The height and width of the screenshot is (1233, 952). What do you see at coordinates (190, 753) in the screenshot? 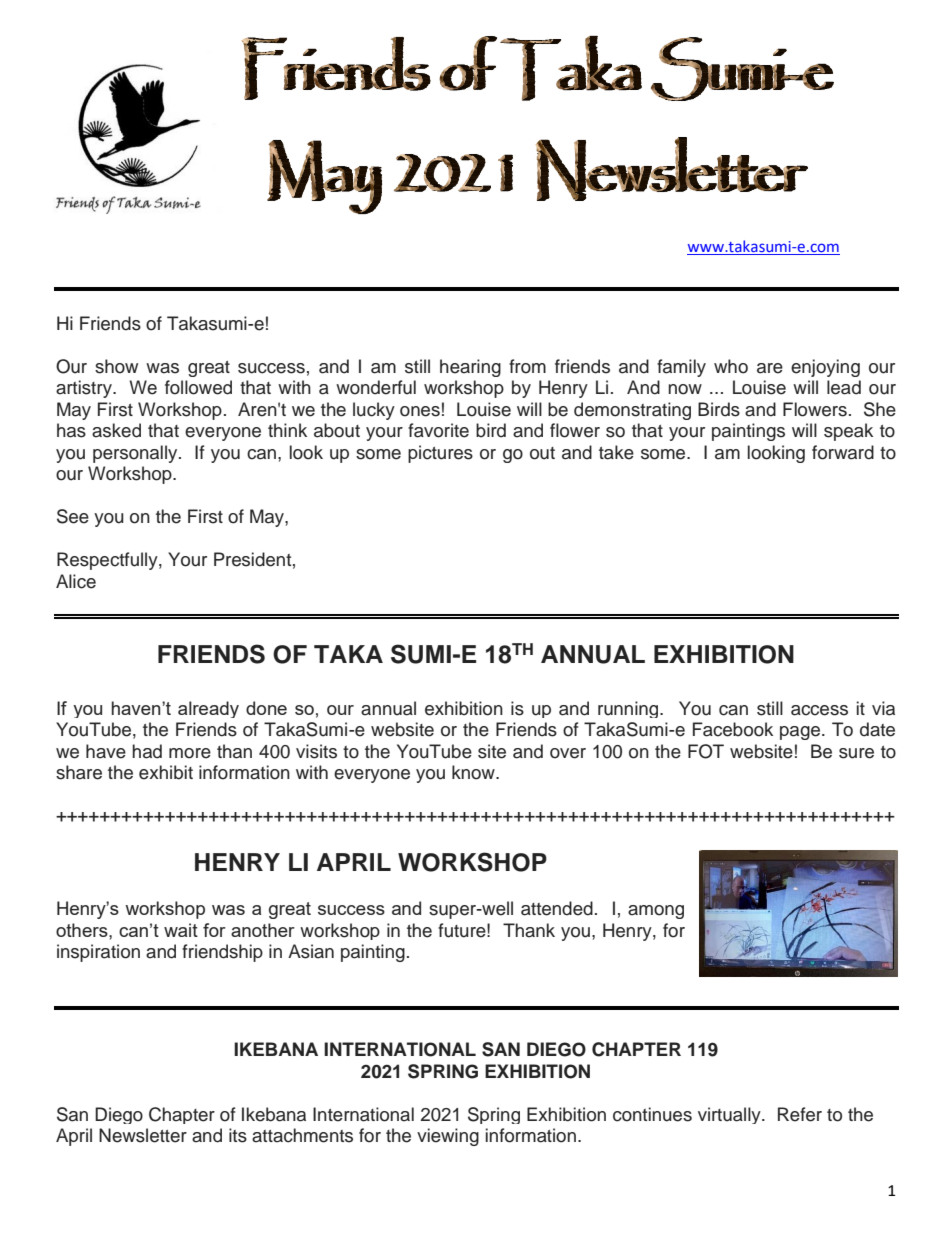
I see `more` at bounding box center [190, 753].
